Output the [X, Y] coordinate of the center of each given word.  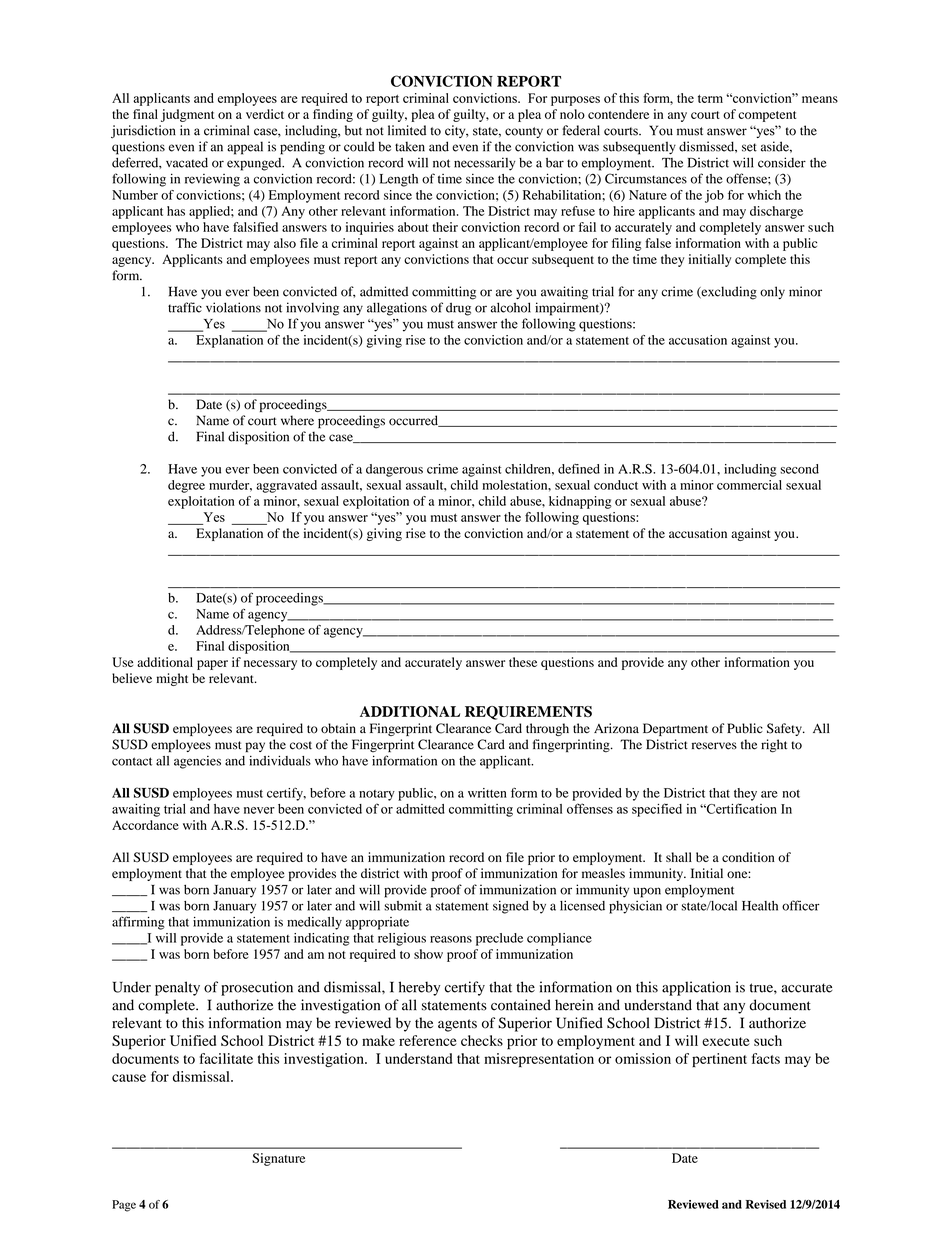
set [749, 147]
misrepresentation [539, 1060]
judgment [187, 115]
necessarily [485, 164]
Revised [765, 1204]
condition [748, 857]
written [487, 793]
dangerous [394, 470]
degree [186, 486]
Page [124, 1206]
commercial [749, 485]
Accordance [145, 825]
